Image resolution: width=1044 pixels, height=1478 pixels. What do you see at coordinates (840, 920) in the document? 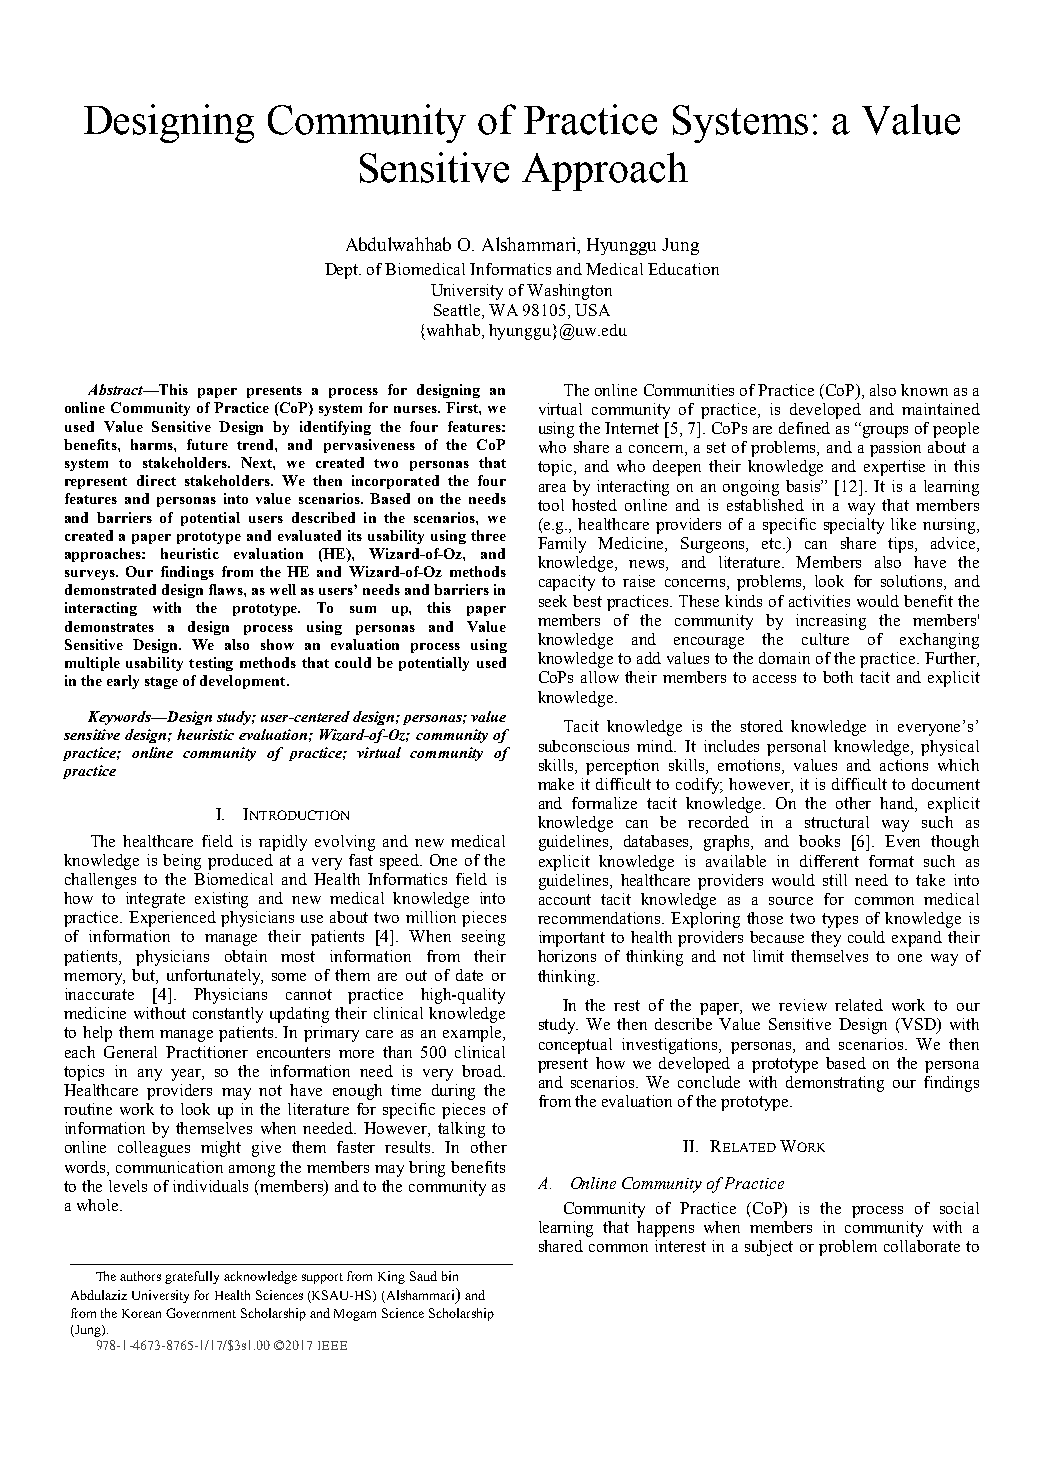
I see `types` at bounding box center [840, 920].
